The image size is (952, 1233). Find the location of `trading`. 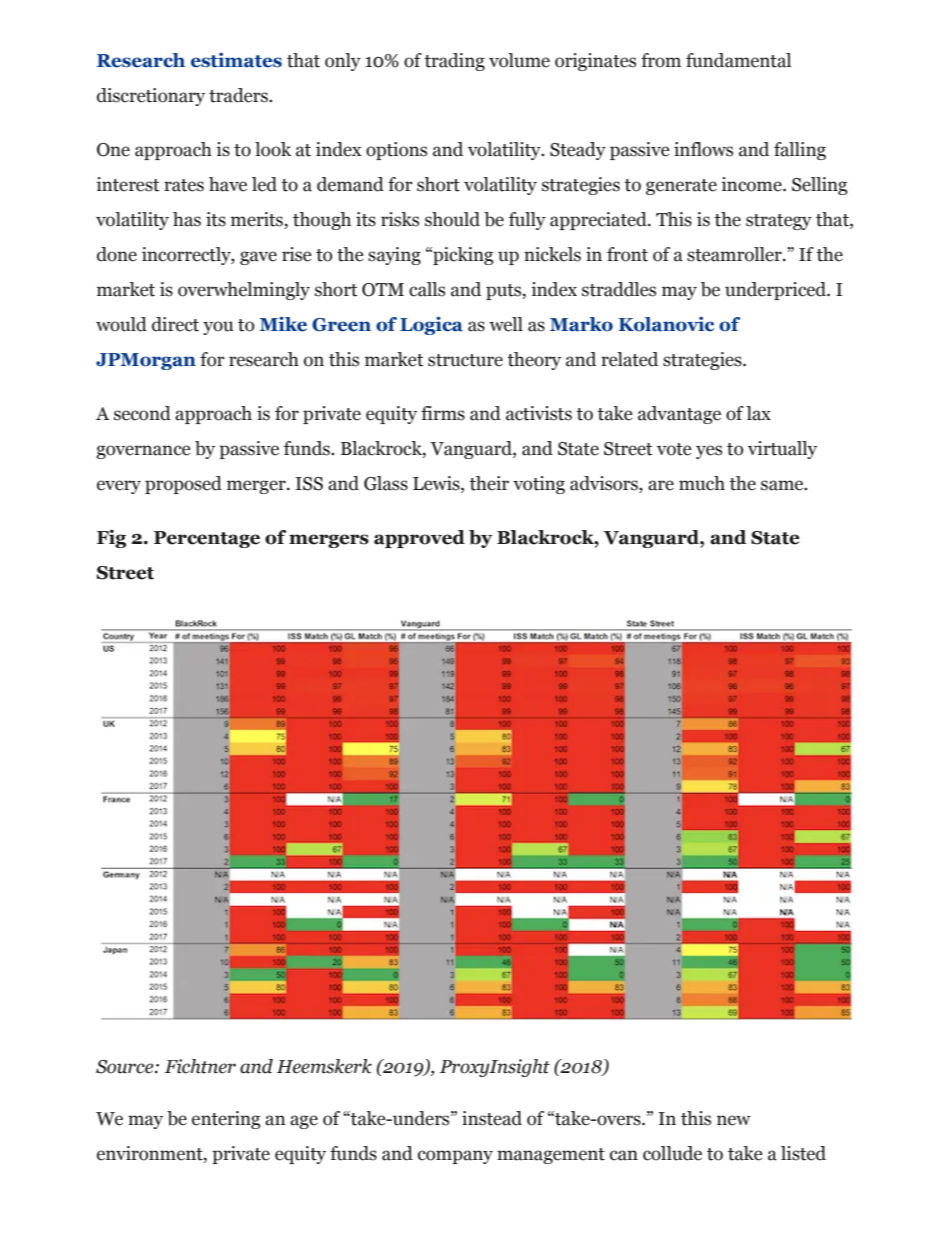

trading is located at coordinates (454, 62).
